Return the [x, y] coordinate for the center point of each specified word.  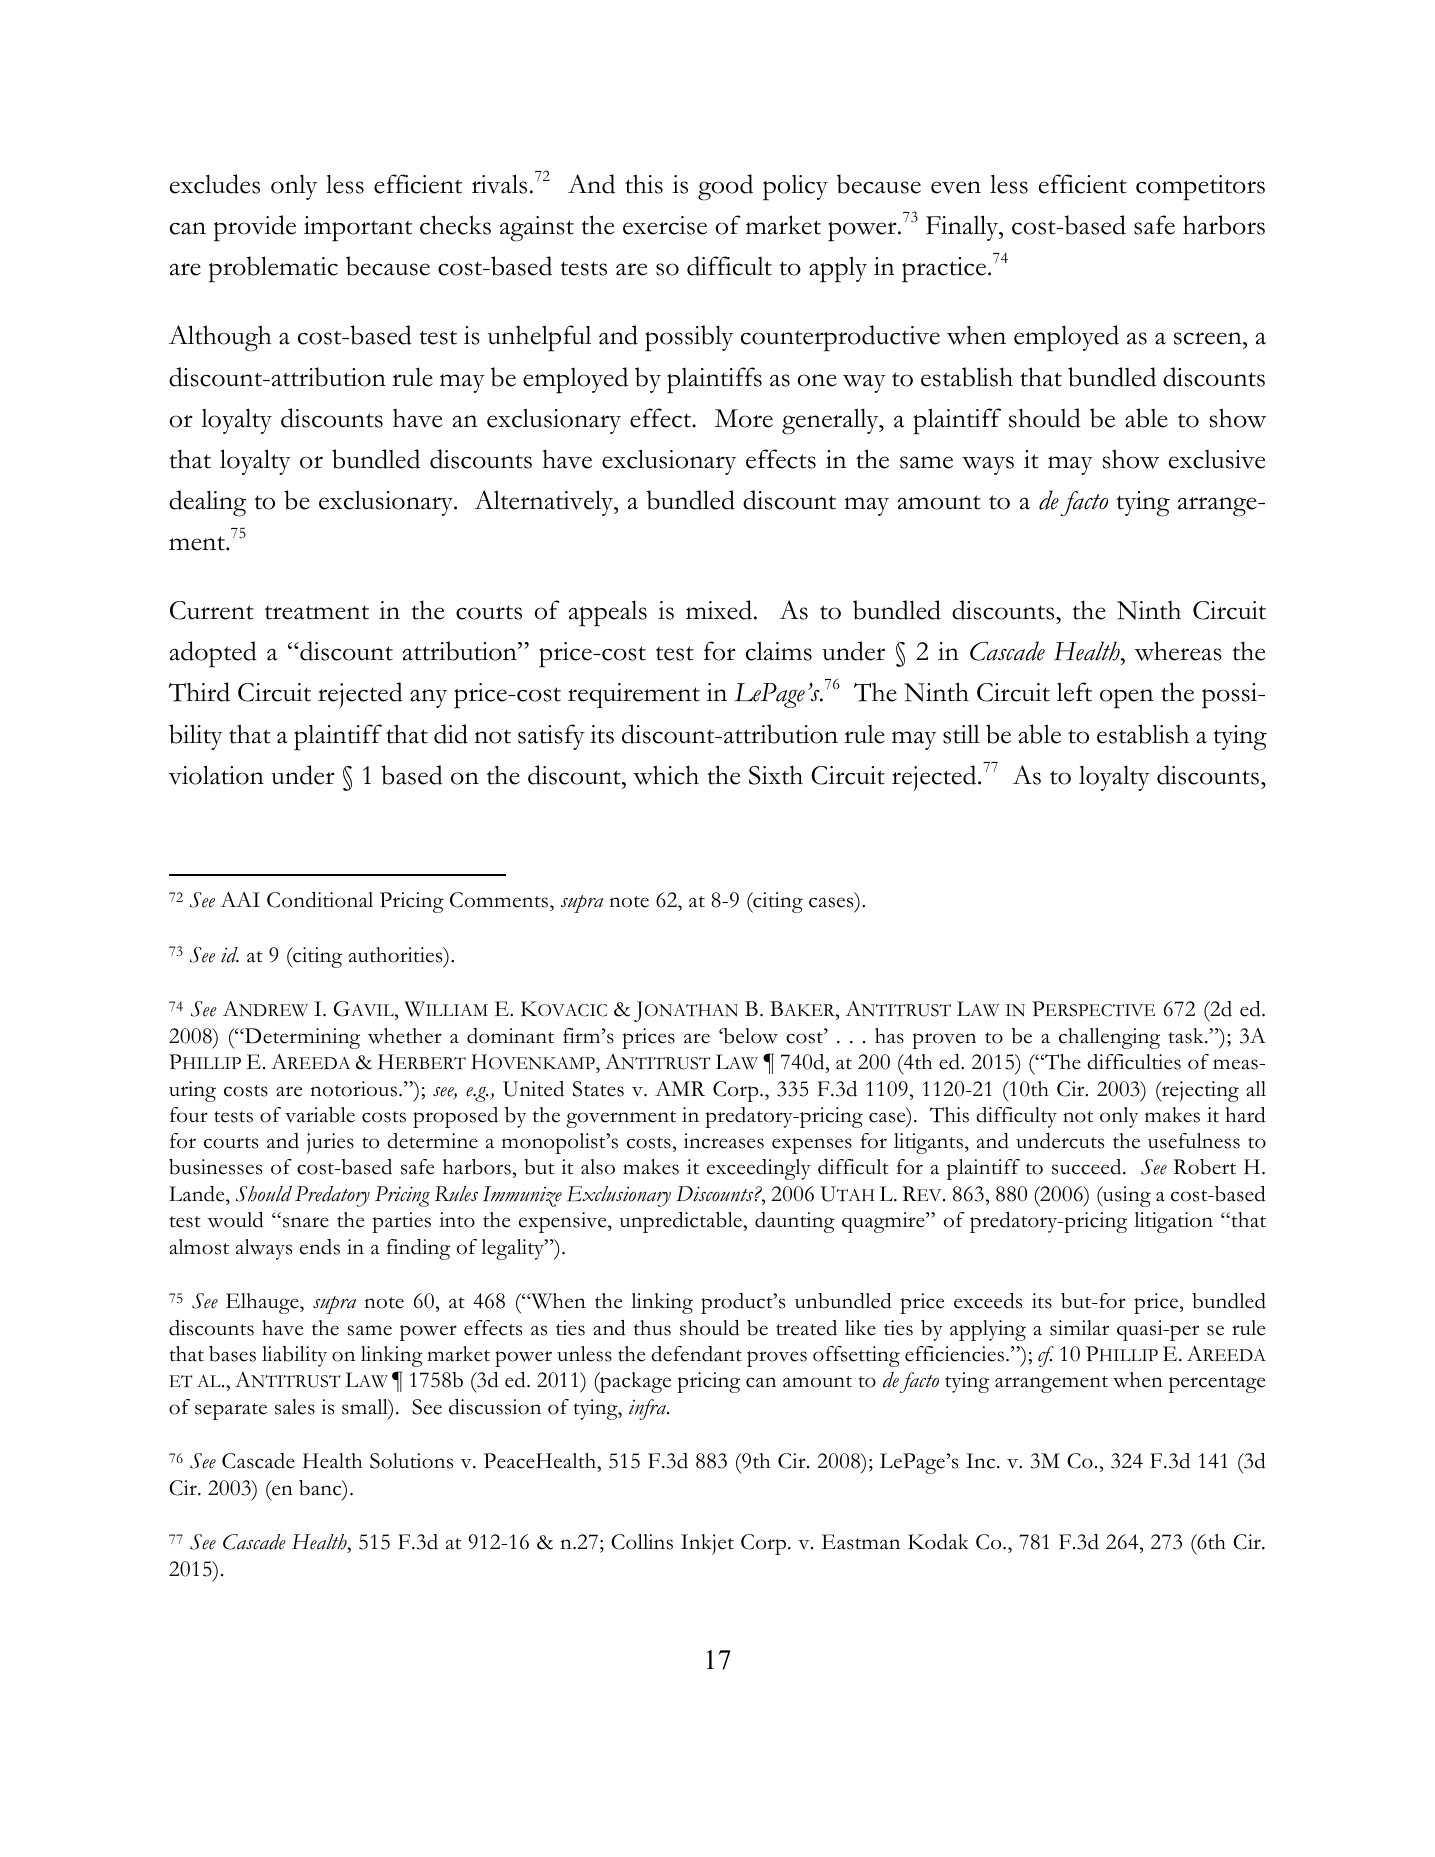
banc [321, 1489]
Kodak [938, 1542]
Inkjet [707, 1544]
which [666, 775]
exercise [665, 225]
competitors [1200, 188]
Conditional [320, 900]
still [961, 734]
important [358, 229]
